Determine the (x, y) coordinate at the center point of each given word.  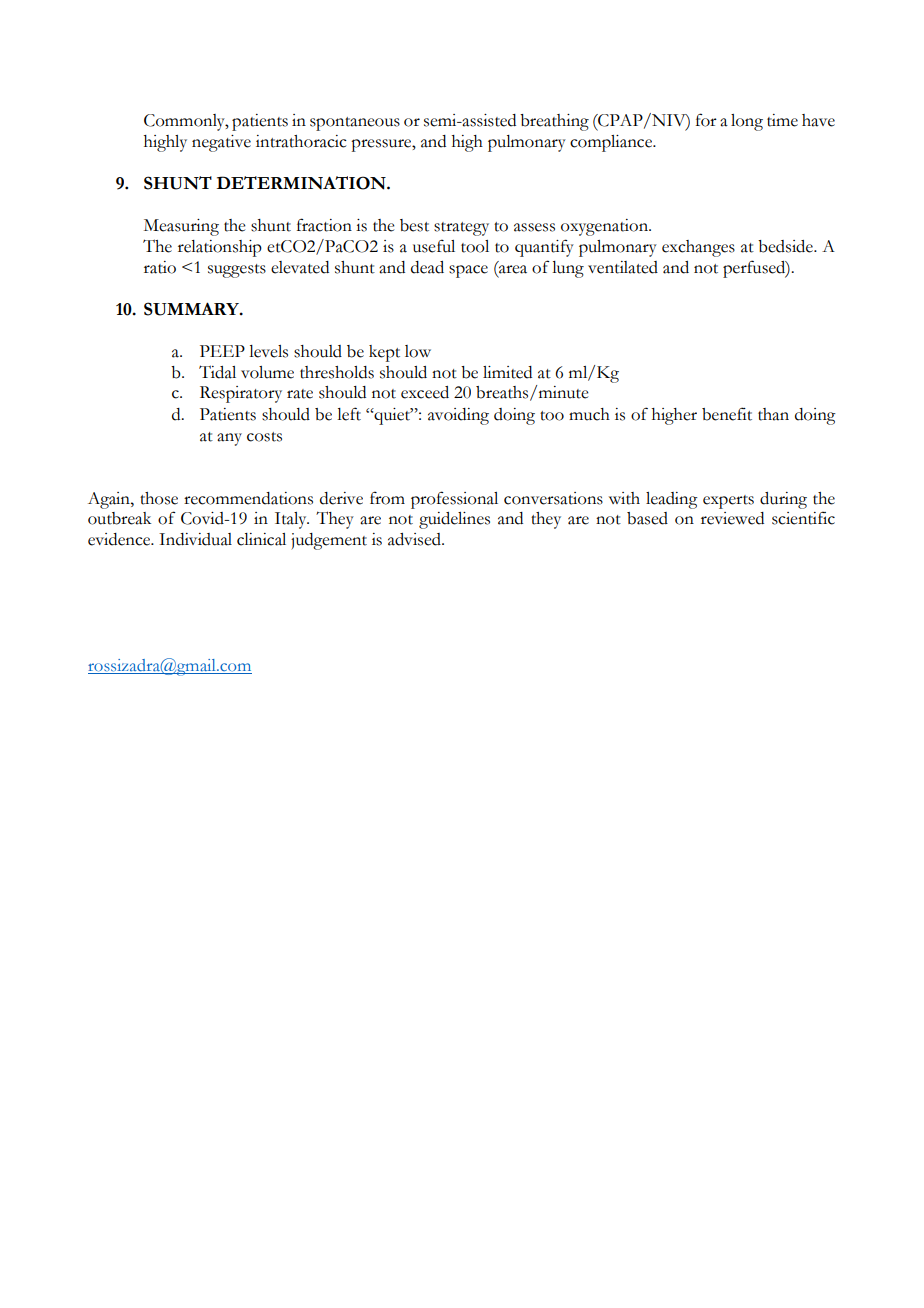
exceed (425, 392)
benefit (727, 414)
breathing (554, 122)
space (468, 271)
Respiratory (241, 394)
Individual (195, 539)
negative (221, 143)
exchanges (698, 248)
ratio (160, 267)
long (747, 122)
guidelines (454, 520)
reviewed (732, 518)
